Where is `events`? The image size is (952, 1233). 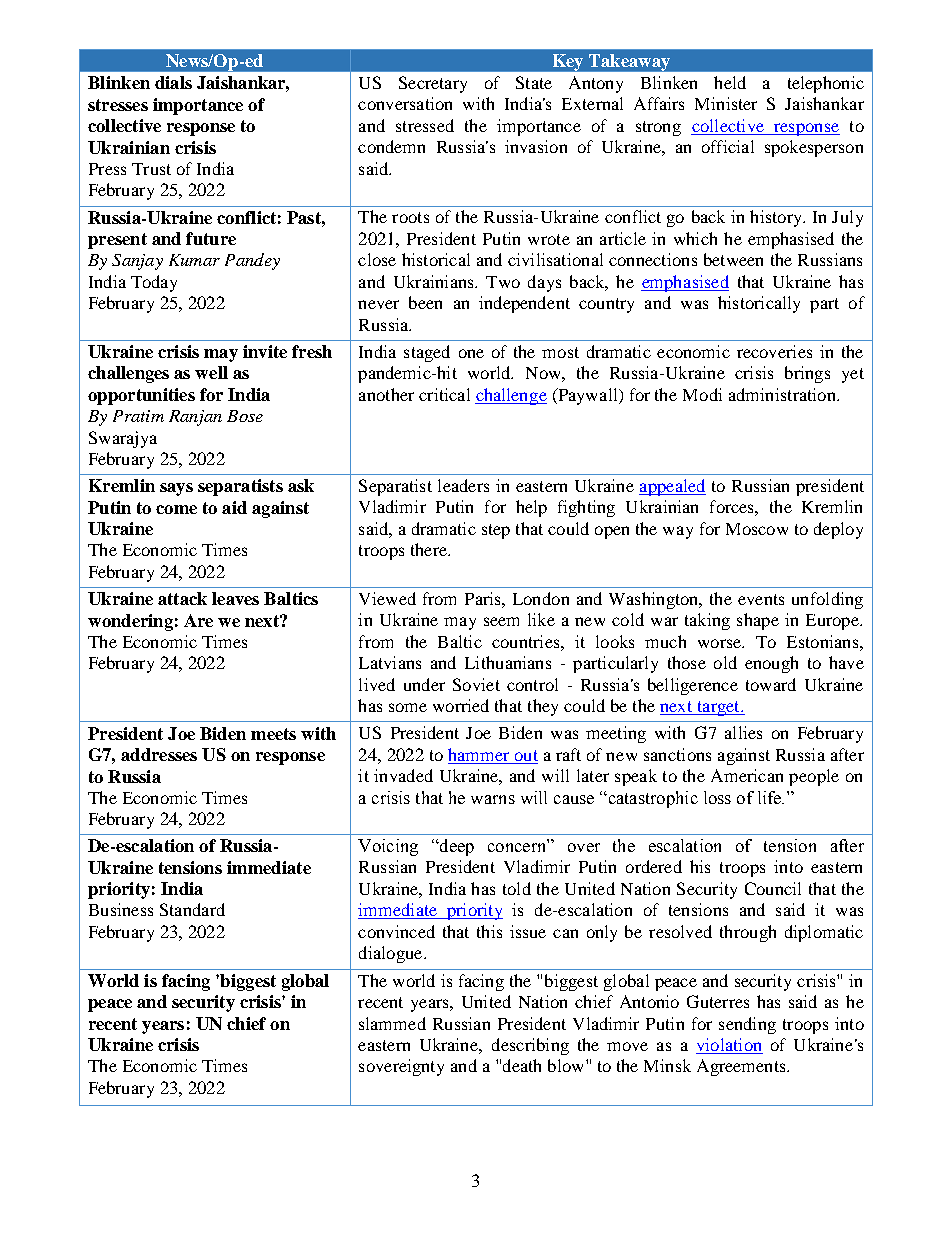
events is located at coordinates (761, 599).
